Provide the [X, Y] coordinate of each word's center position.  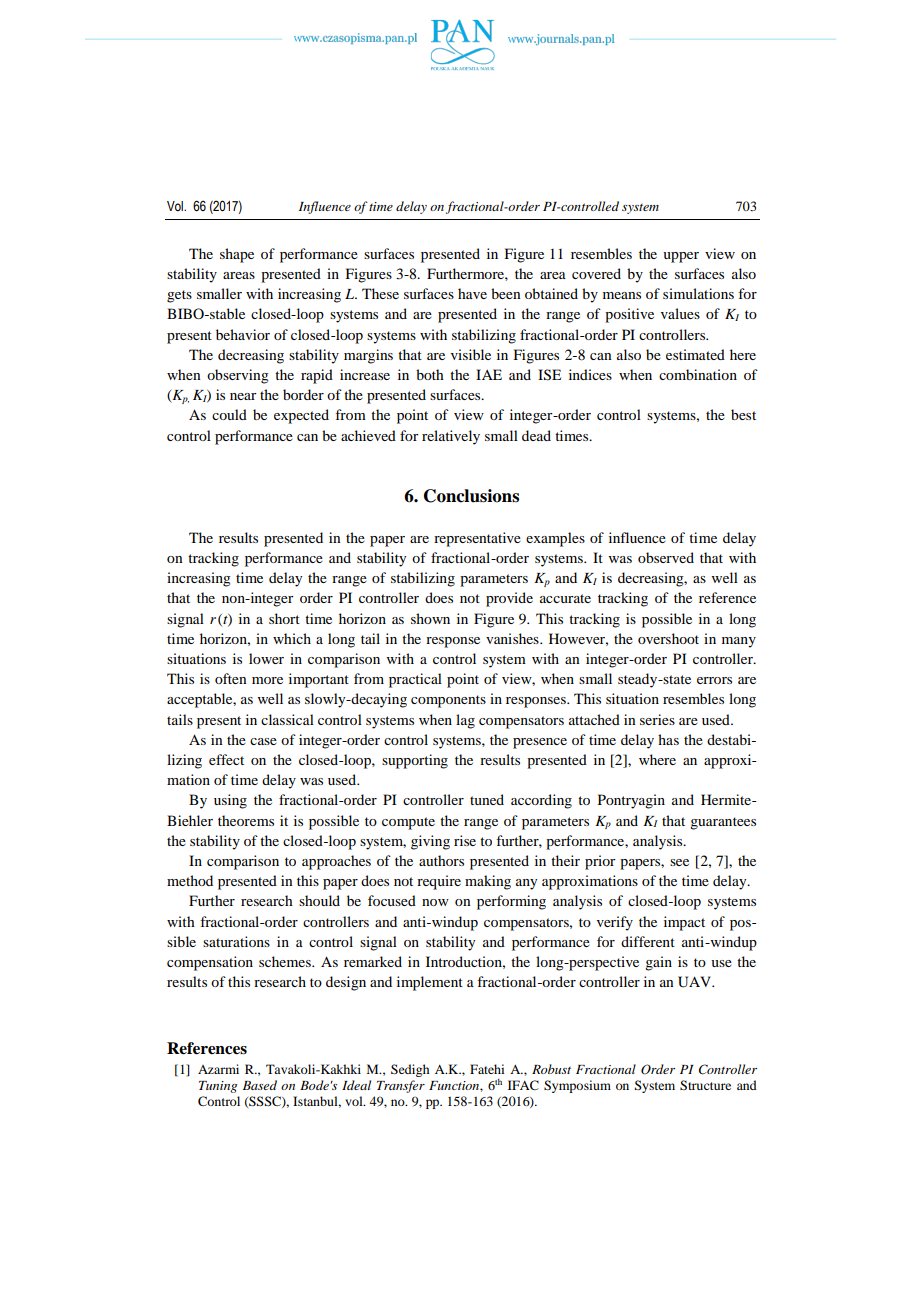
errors [714, 680]
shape [237, 255]
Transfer [401, 1086]
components [448, 701]
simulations [698, 293]
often [231, 678]
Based [260, 1085]
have [472, 293]
